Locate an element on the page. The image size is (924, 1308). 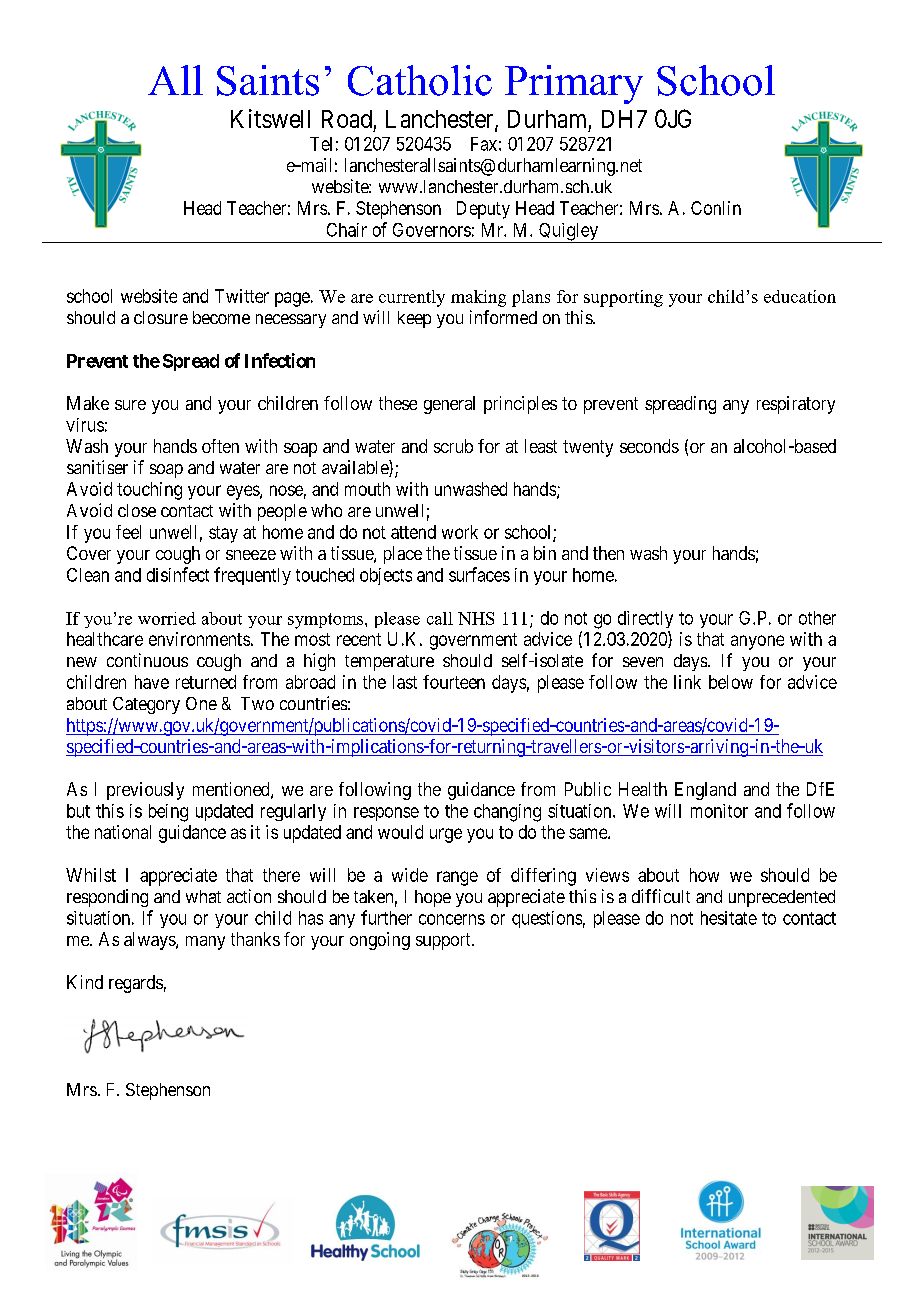
Tel is located at coordinates (321, 144).
